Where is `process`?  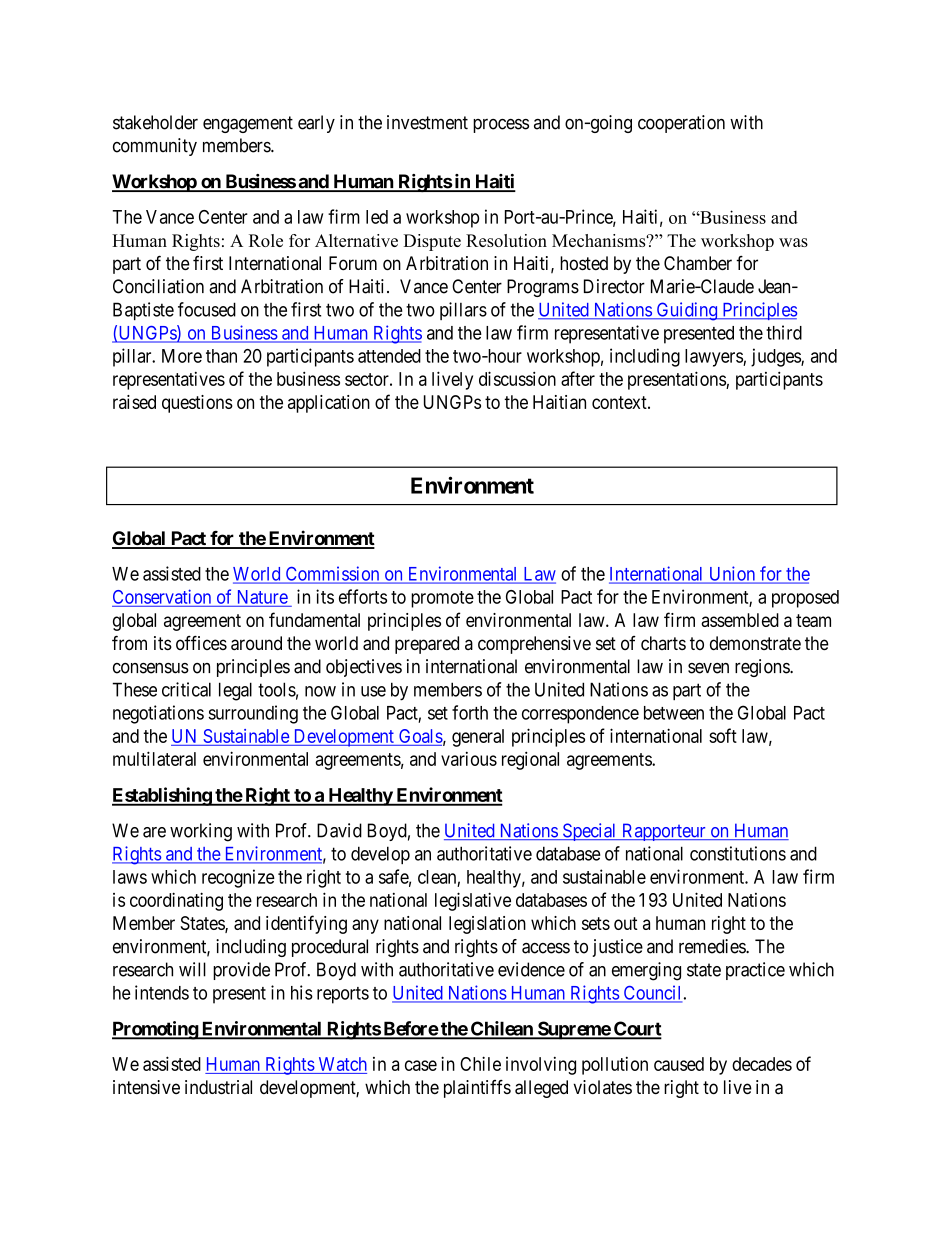
process is located at coordinates (501, 126).
